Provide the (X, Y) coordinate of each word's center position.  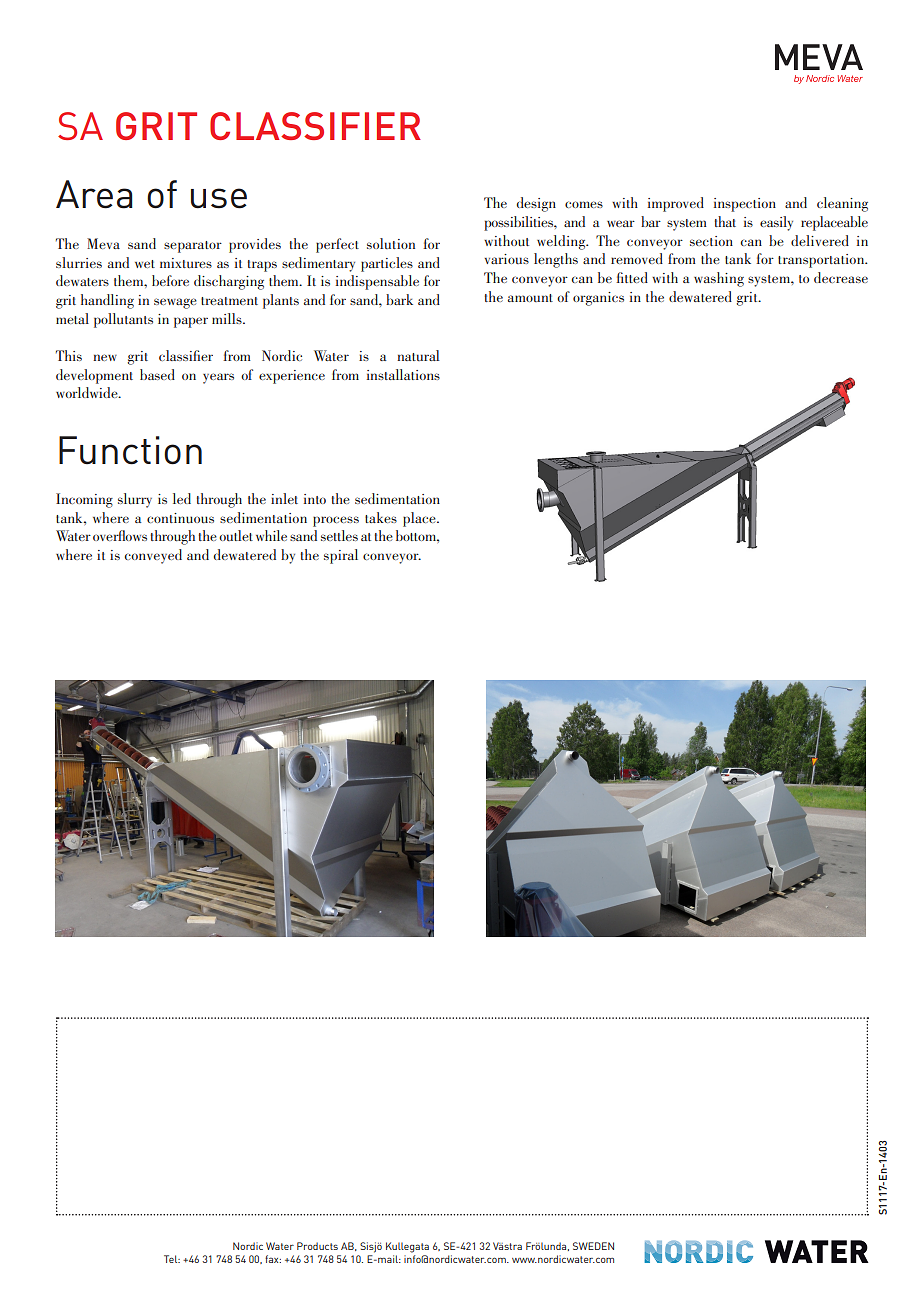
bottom (417, 535)
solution (391, 243)
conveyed (153, 556)
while (271, 535)
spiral (341, 556)
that (725, 221)
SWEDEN (593, 1246)
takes (381, 517)
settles (339, 535)
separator (193, 247)
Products (317, 1246)
